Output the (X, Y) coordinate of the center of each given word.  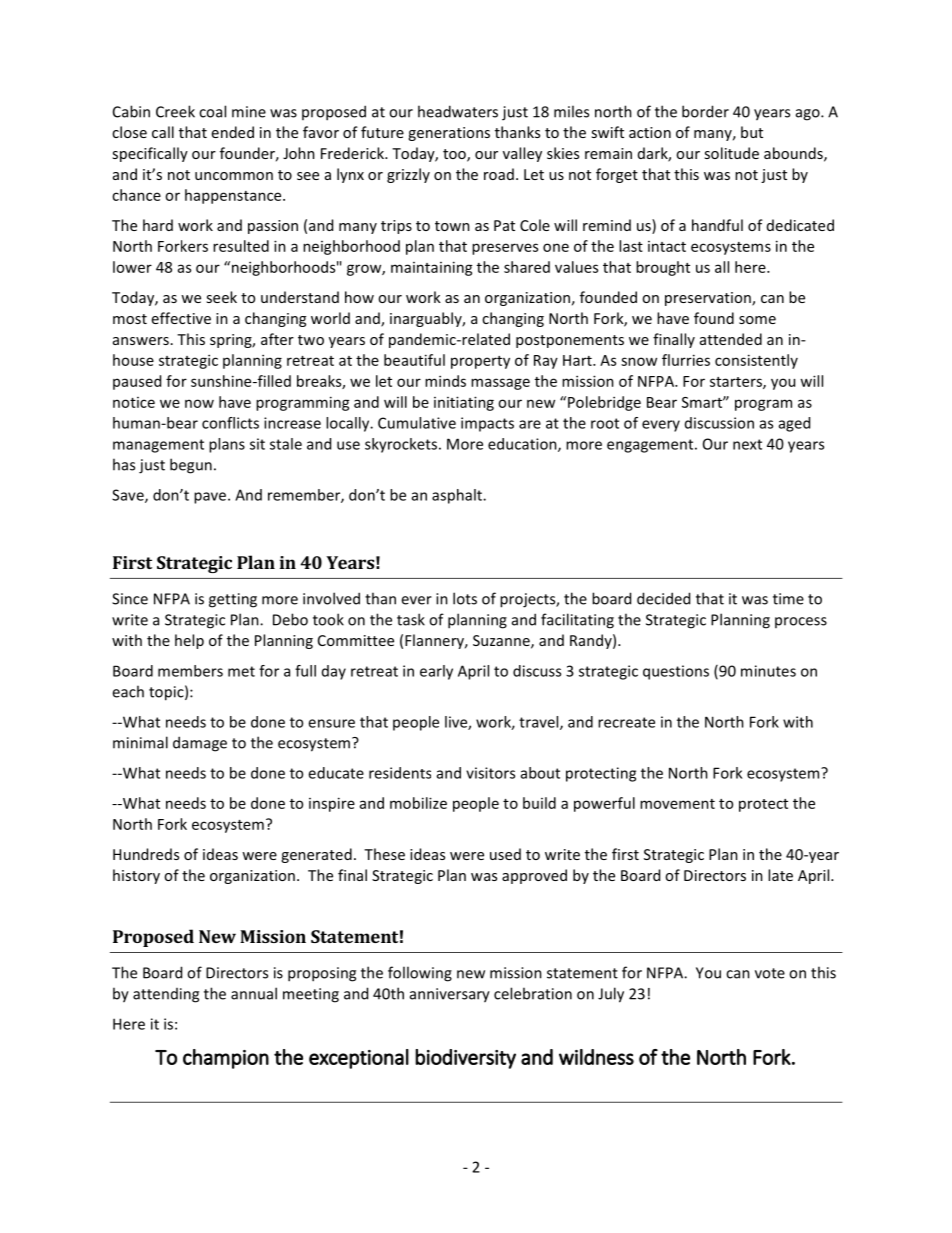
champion (226, 1059)
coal (212, 111)
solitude (731, 153)
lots (465, 598)
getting (233, 600)
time (788, 599)
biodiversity (465, 1059)
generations (449, 134)
